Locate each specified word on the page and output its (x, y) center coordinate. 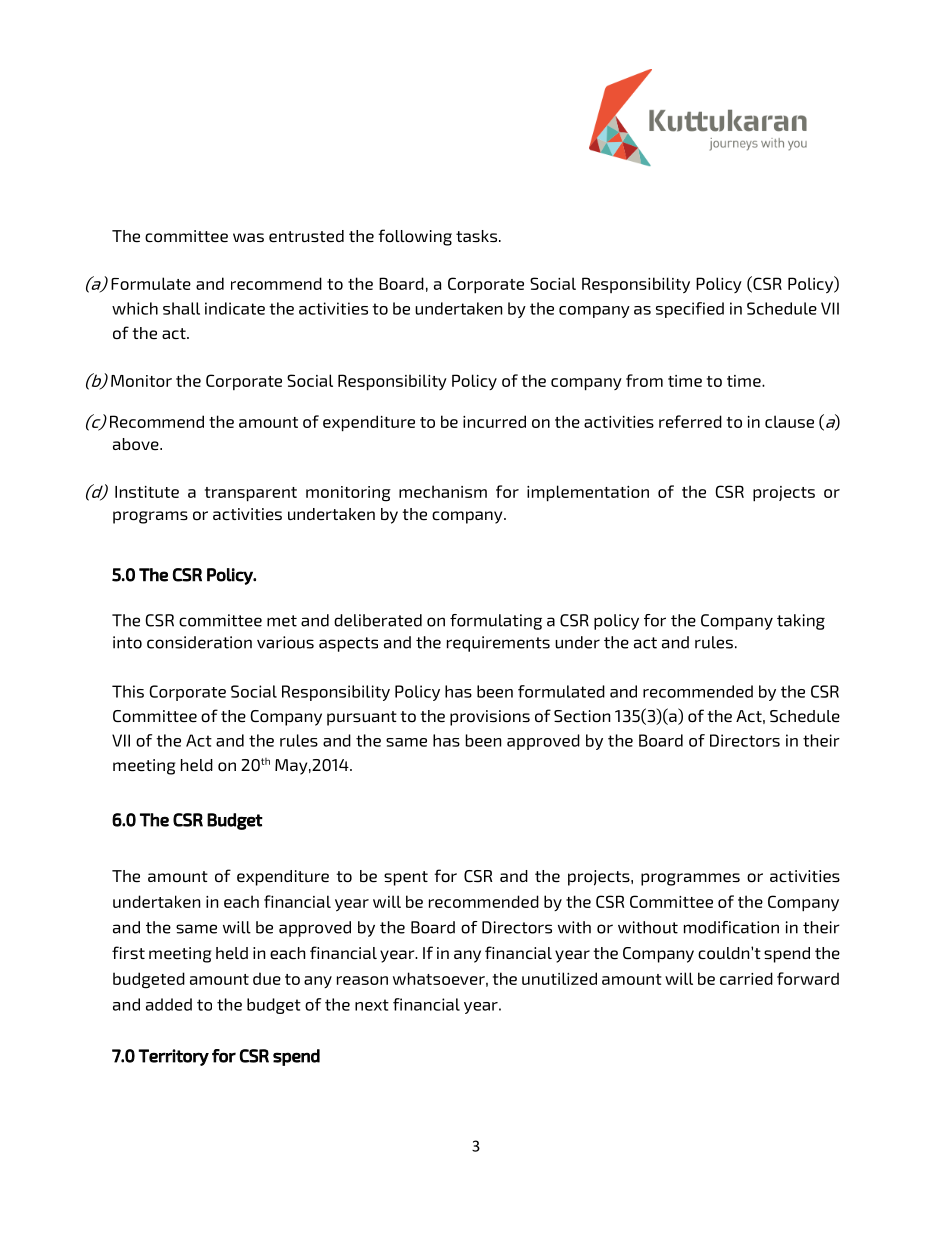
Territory (173, 1057)
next (372, 1005)
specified (690, 310)
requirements (498, 644)
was (248, 237)
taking (801, 622)
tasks (476, 236)
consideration (199, 642)
